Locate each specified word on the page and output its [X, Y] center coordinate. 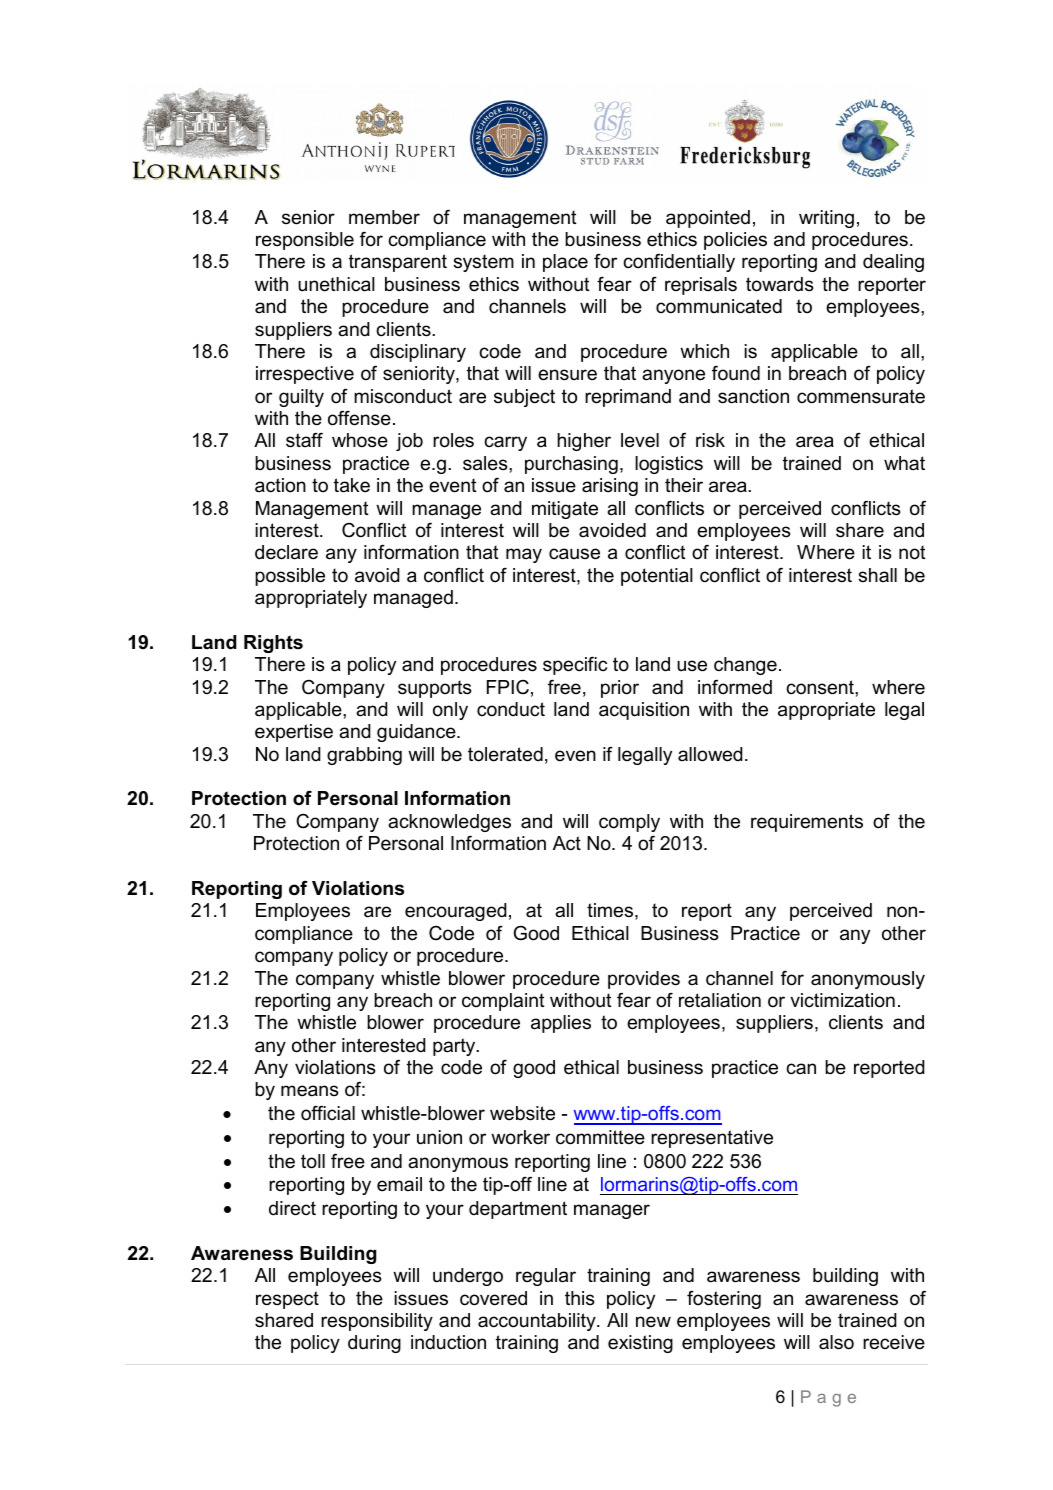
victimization [842, 1000]
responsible [305, 241]
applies [561, 1024]
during [374, 1344]
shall [877, 575]
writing [826, 219]
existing [640, 1344]
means [309, 1091]
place [565, 263]
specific [575, 666]
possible [290, 577]
